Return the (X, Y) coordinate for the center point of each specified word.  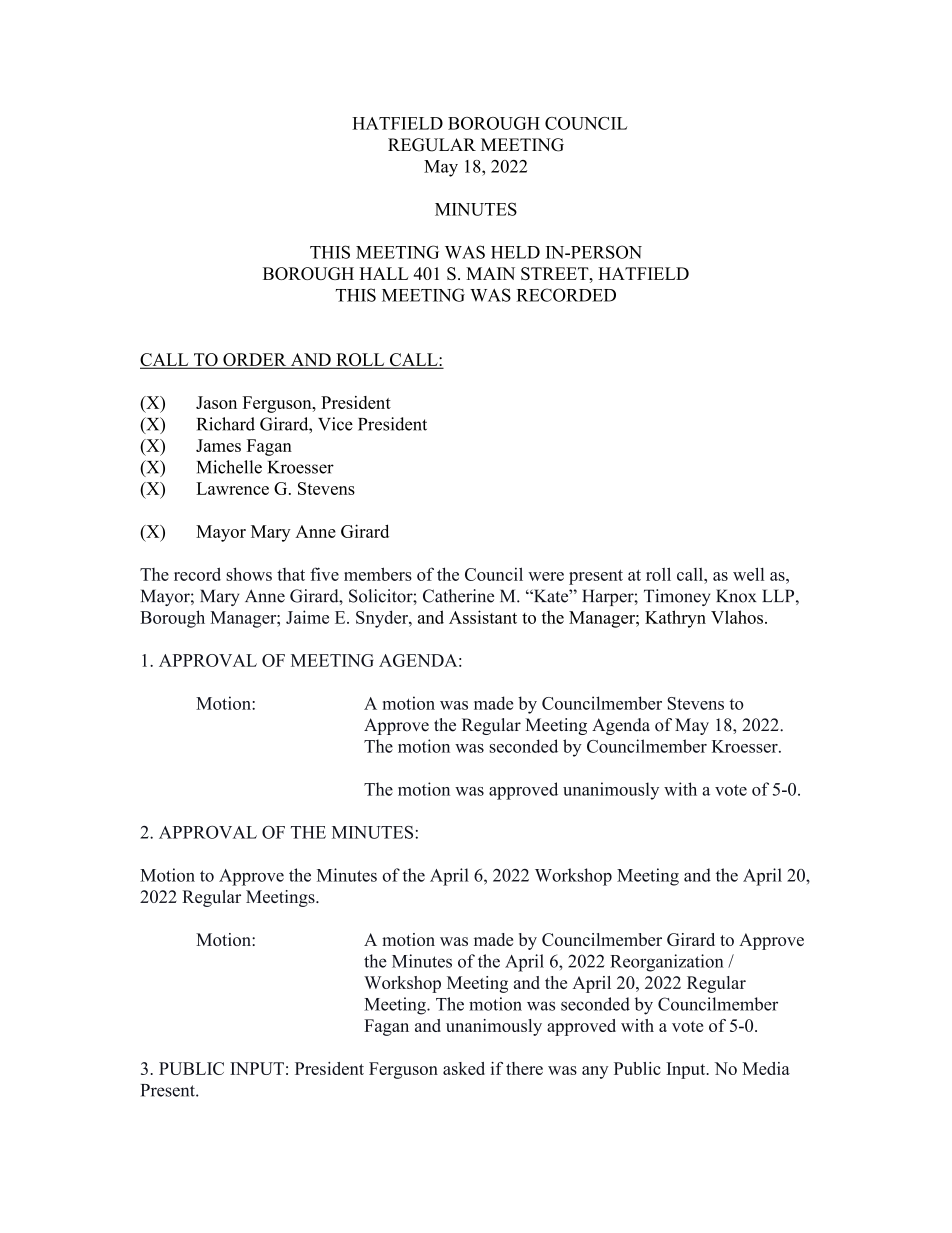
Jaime (307, 617)
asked (464, 1068)
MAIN (490, 273)
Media (766, 1068)
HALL (384, 273)
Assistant (483, 617)
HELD (515, 252)
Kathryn (675, 619)
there (524, 1068)
